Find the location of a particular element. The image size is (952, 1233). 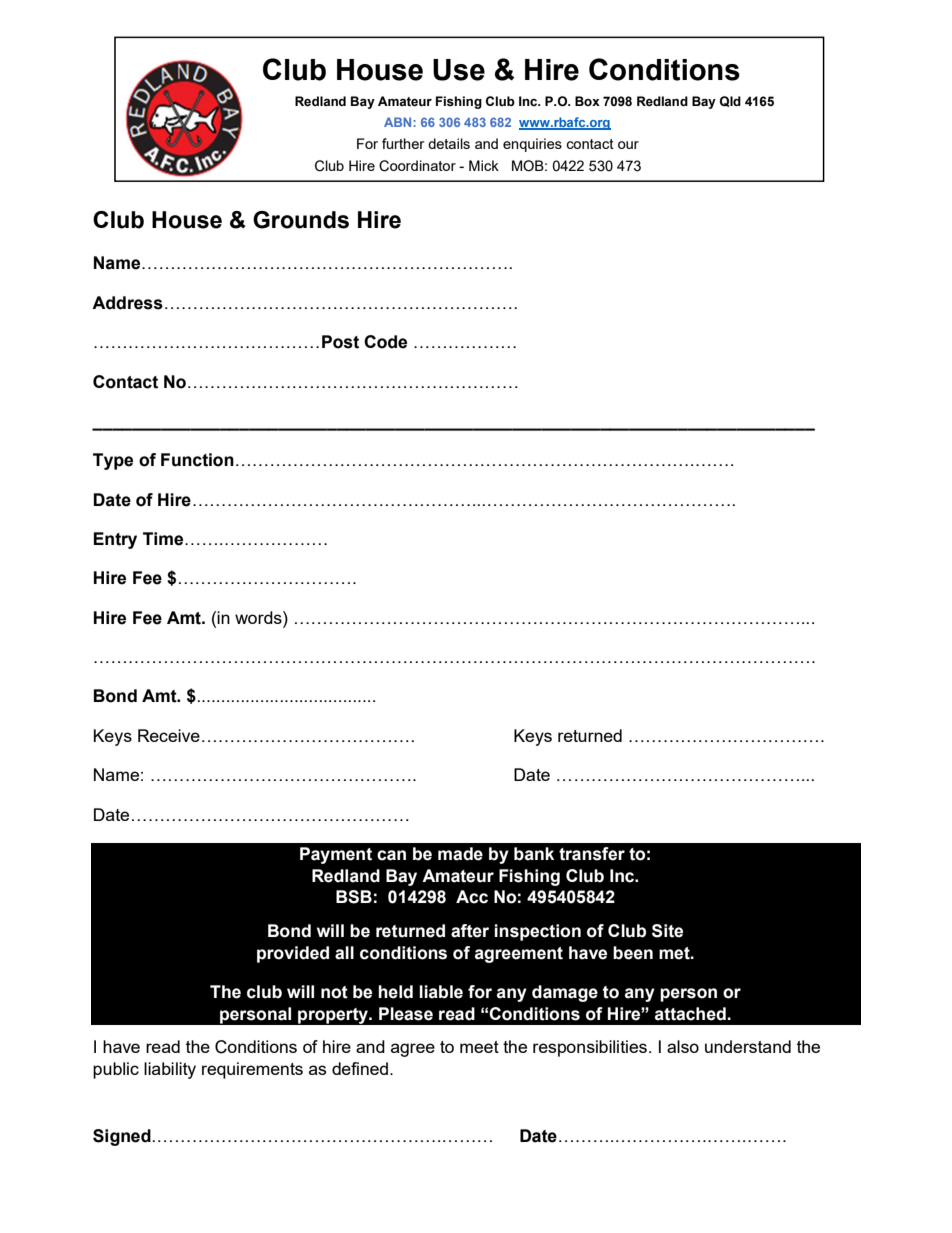

Code is located at coordinates (385, 342).
